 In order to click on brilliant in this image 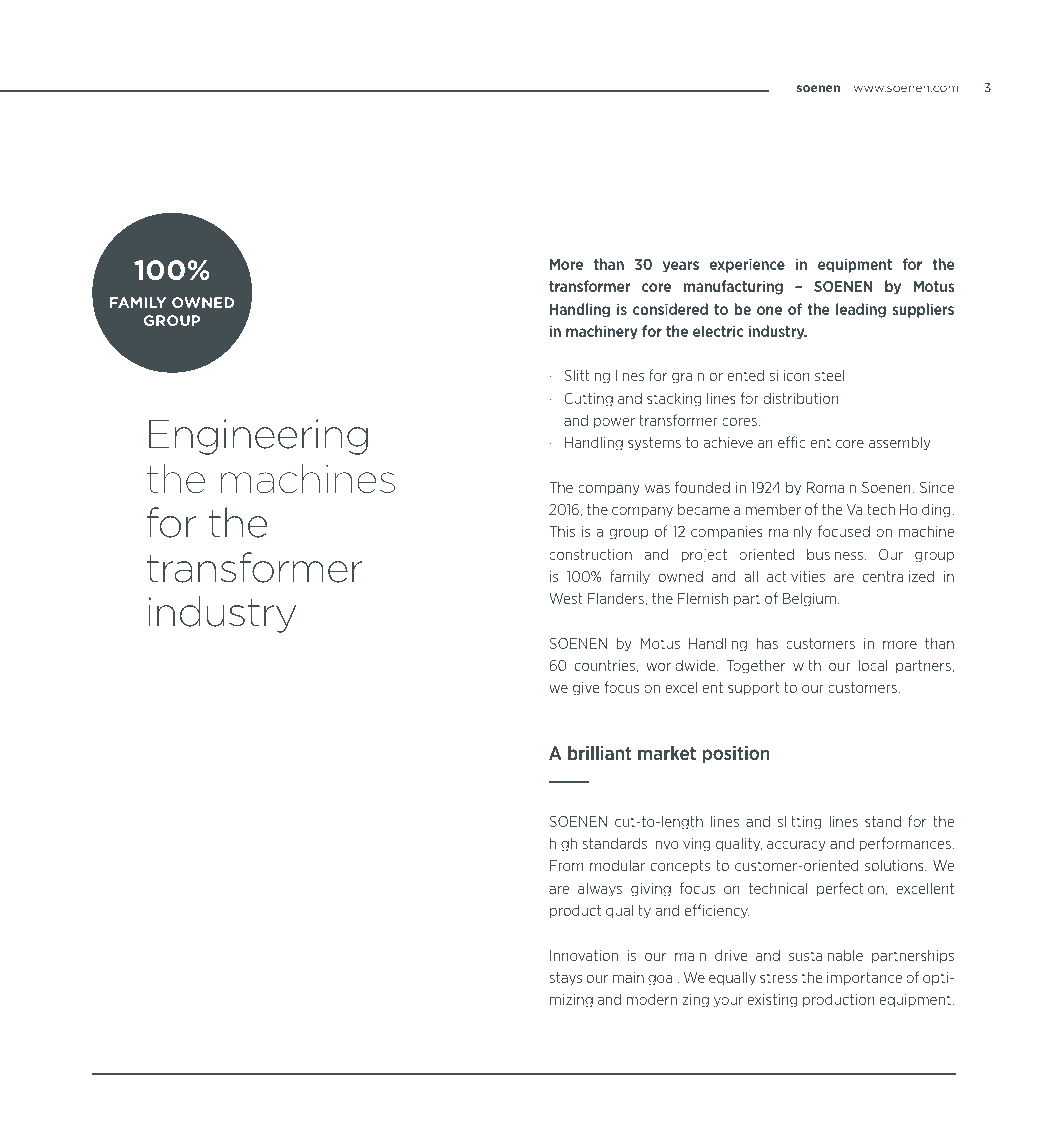, I will do `click(599, 753)`.
